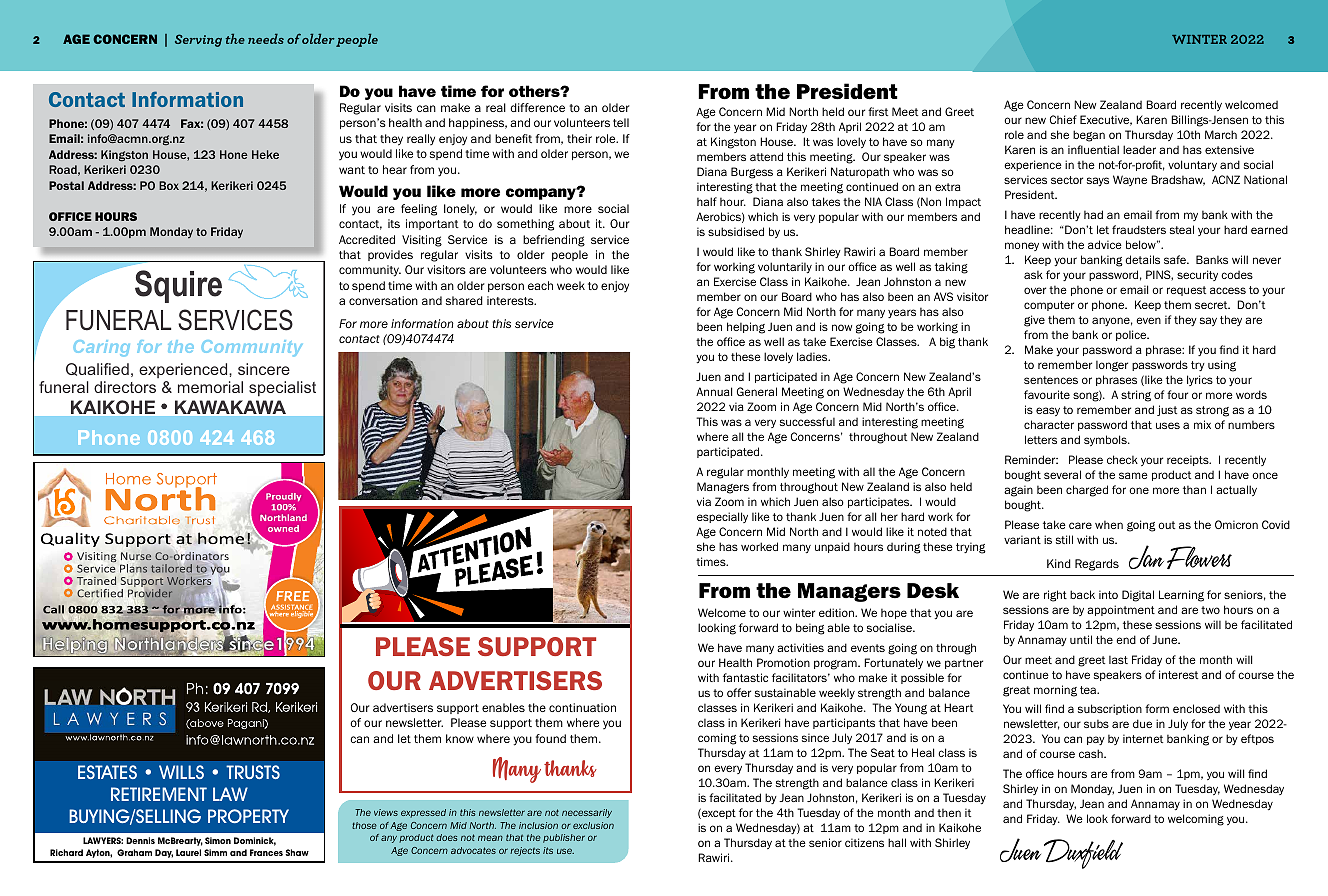 The height and width of the page is (896, 1328). I want to click on then, so click(949, 813).
